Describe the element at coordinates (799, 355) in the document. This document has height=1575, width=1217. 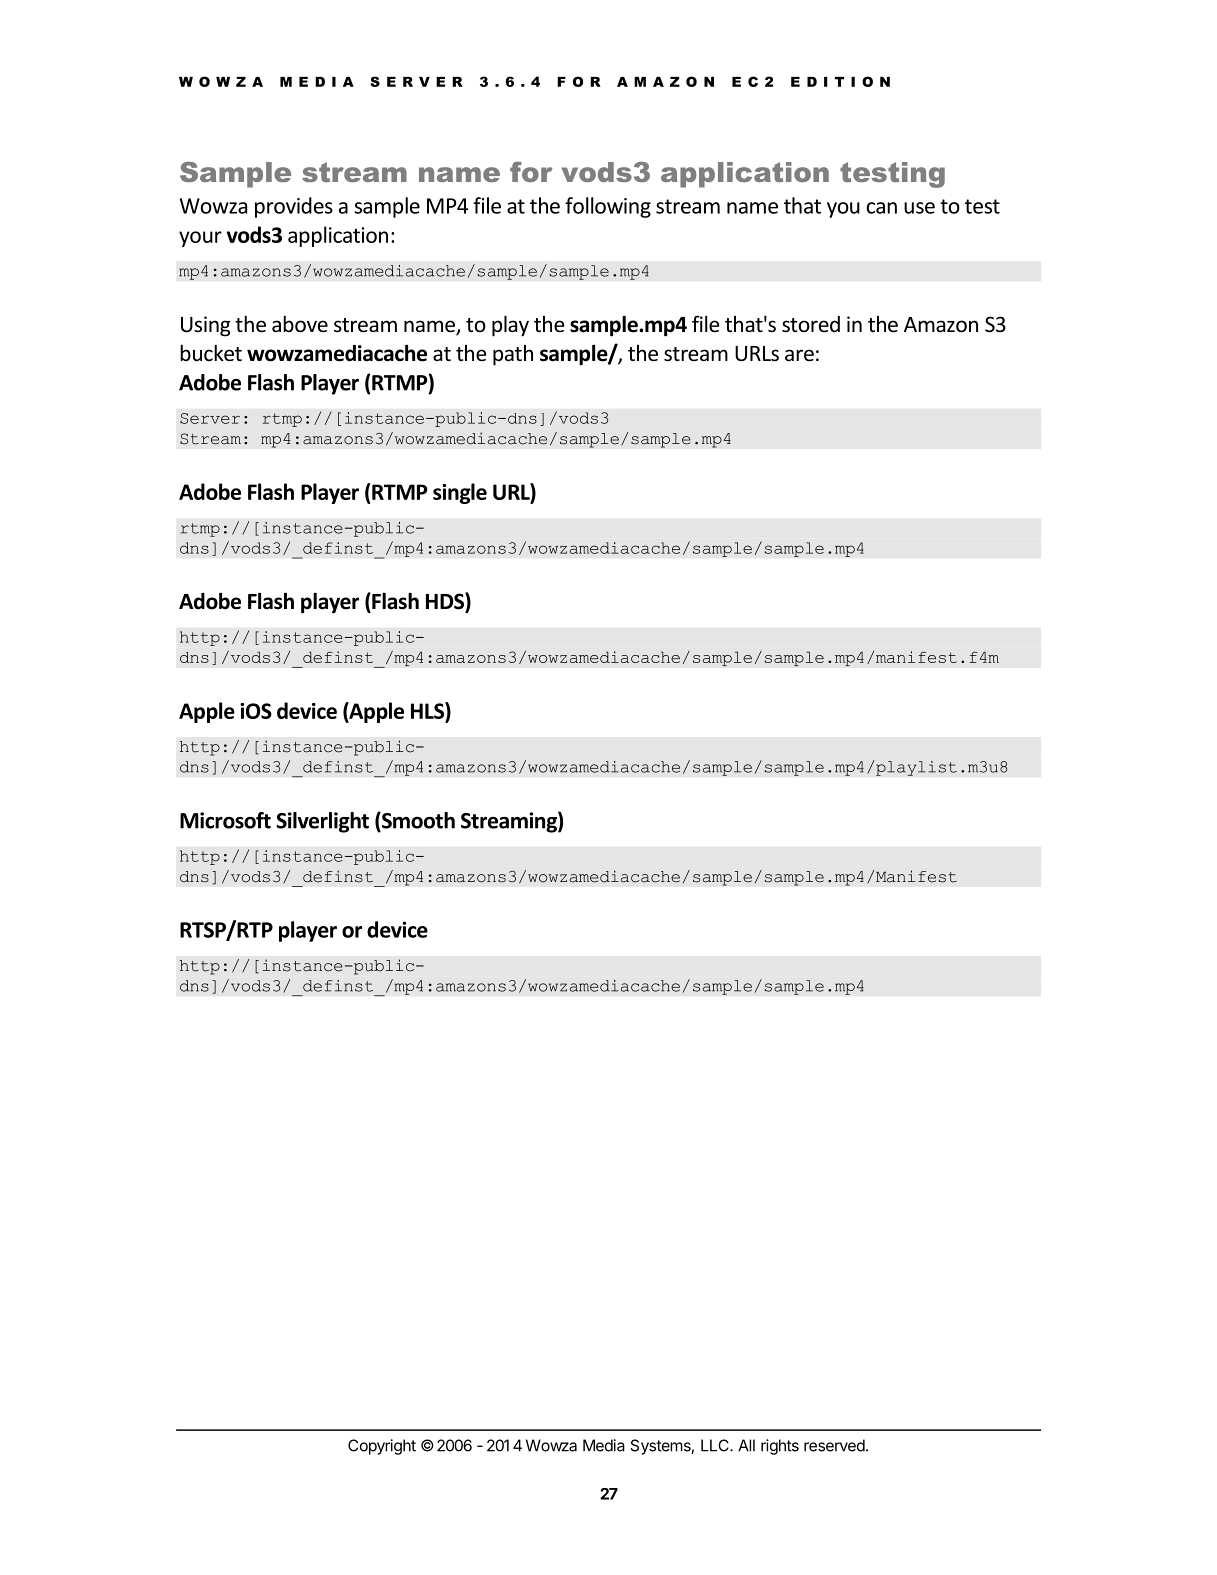
I see `are` at that location.
